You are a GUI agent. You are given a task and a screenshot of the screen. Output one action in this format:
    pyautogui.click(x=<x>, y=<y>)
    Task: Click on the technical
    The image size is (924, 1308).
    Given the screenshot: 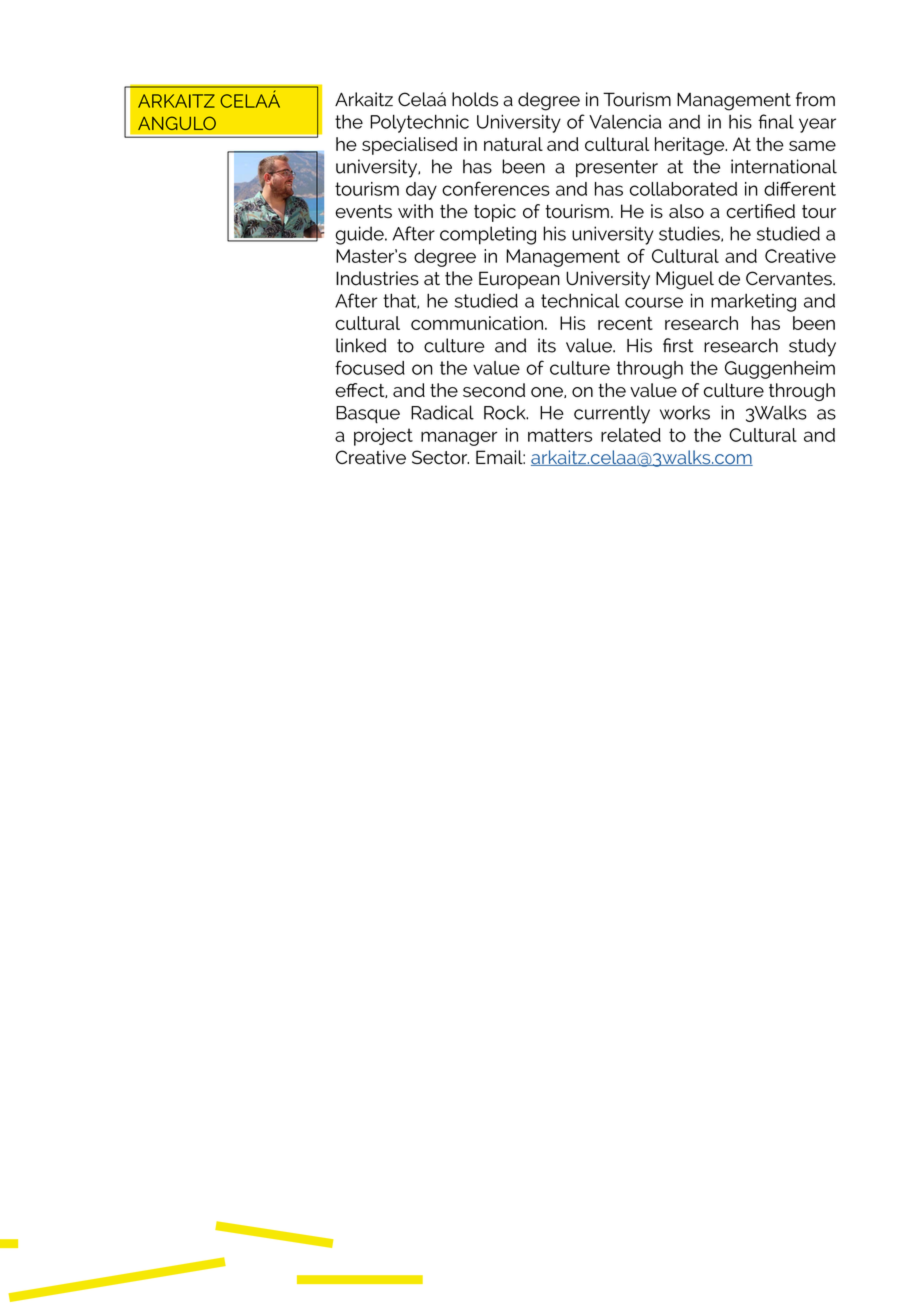 What is the action you would take?
    pyautogui.click(x=580, y=300)
